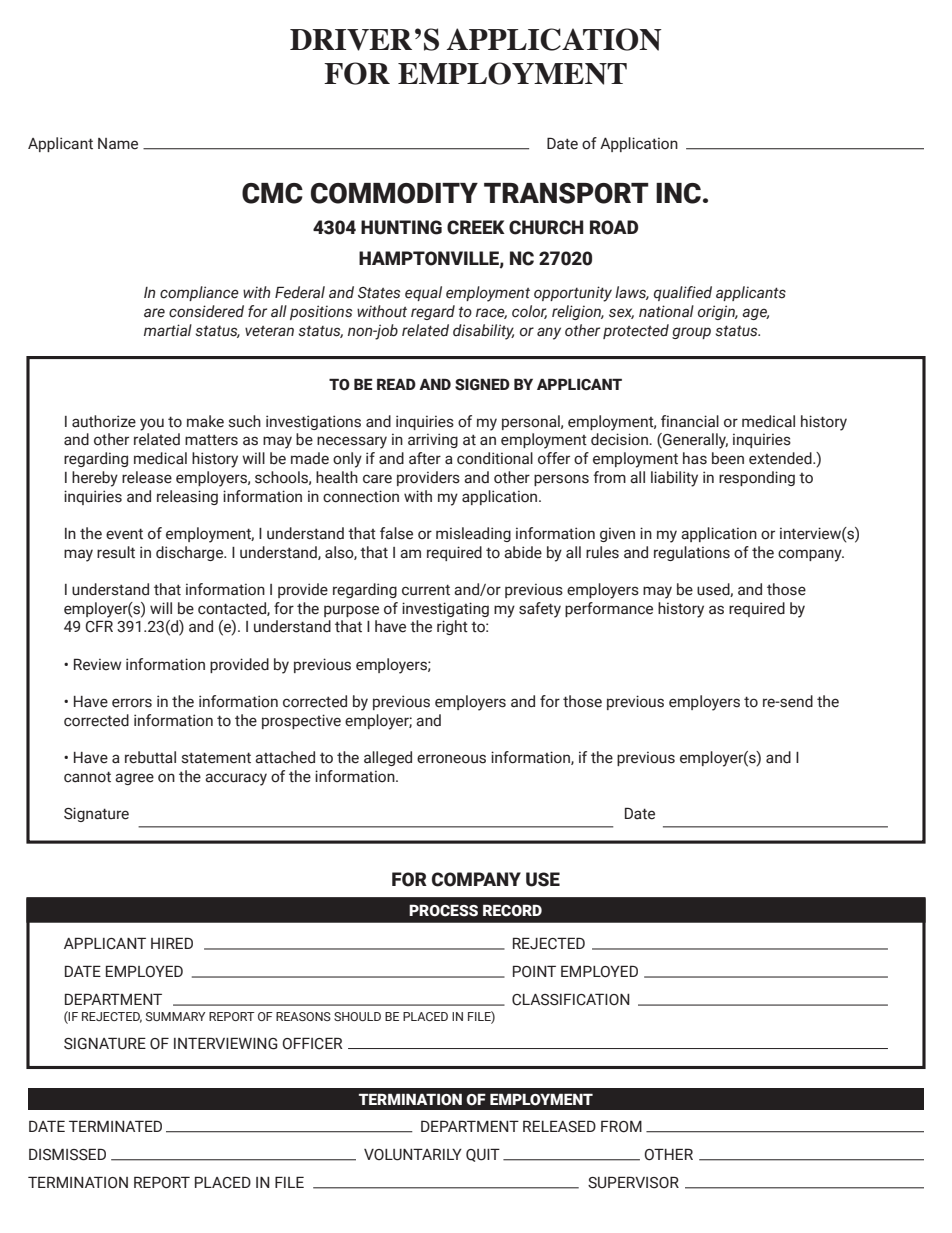  I want to click on CLASSIFICATION, so click(571, 999).
